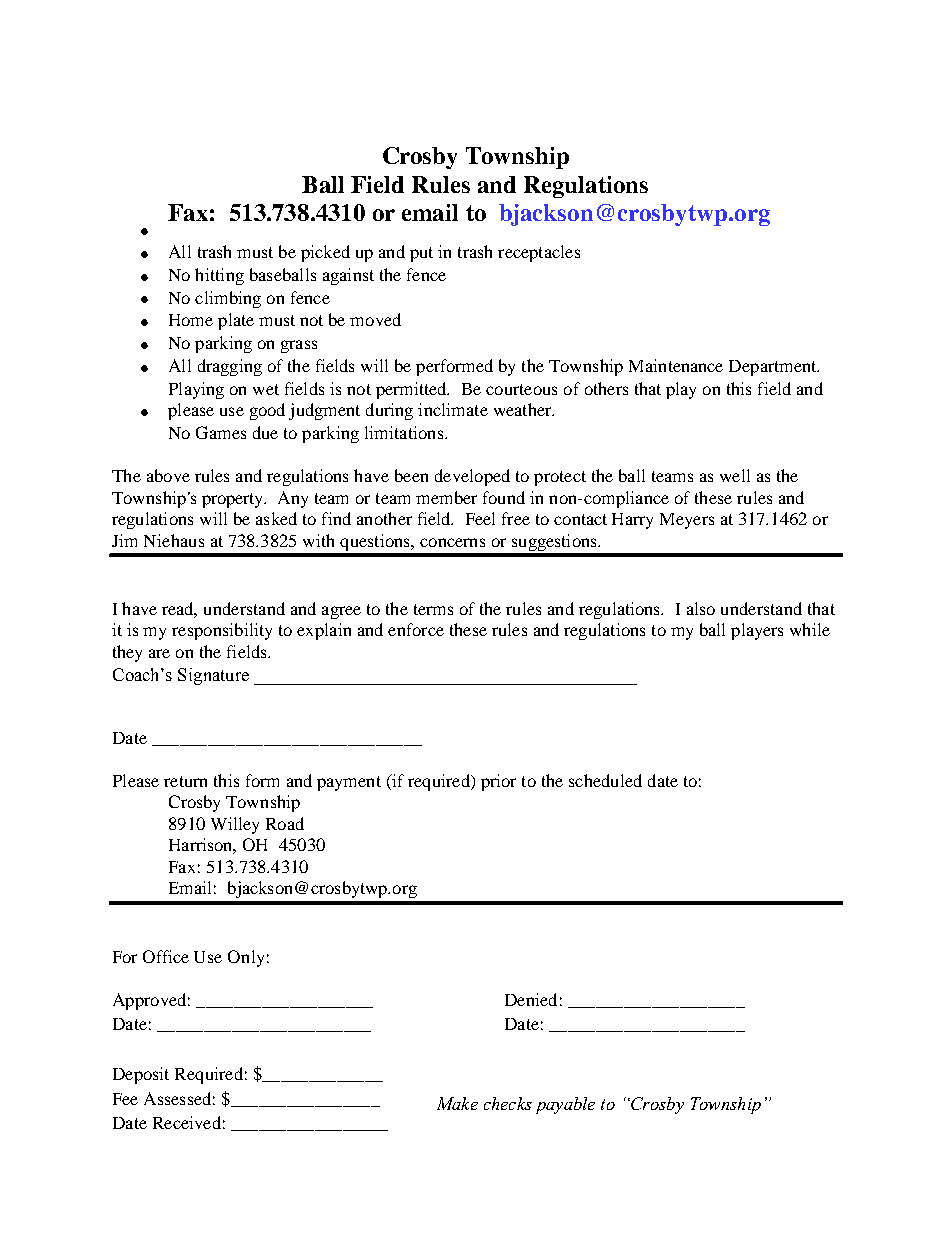 This document has height=1233, width=952. Describe the element at coordinates (234, 500) in the document. I see `property` at that location.
